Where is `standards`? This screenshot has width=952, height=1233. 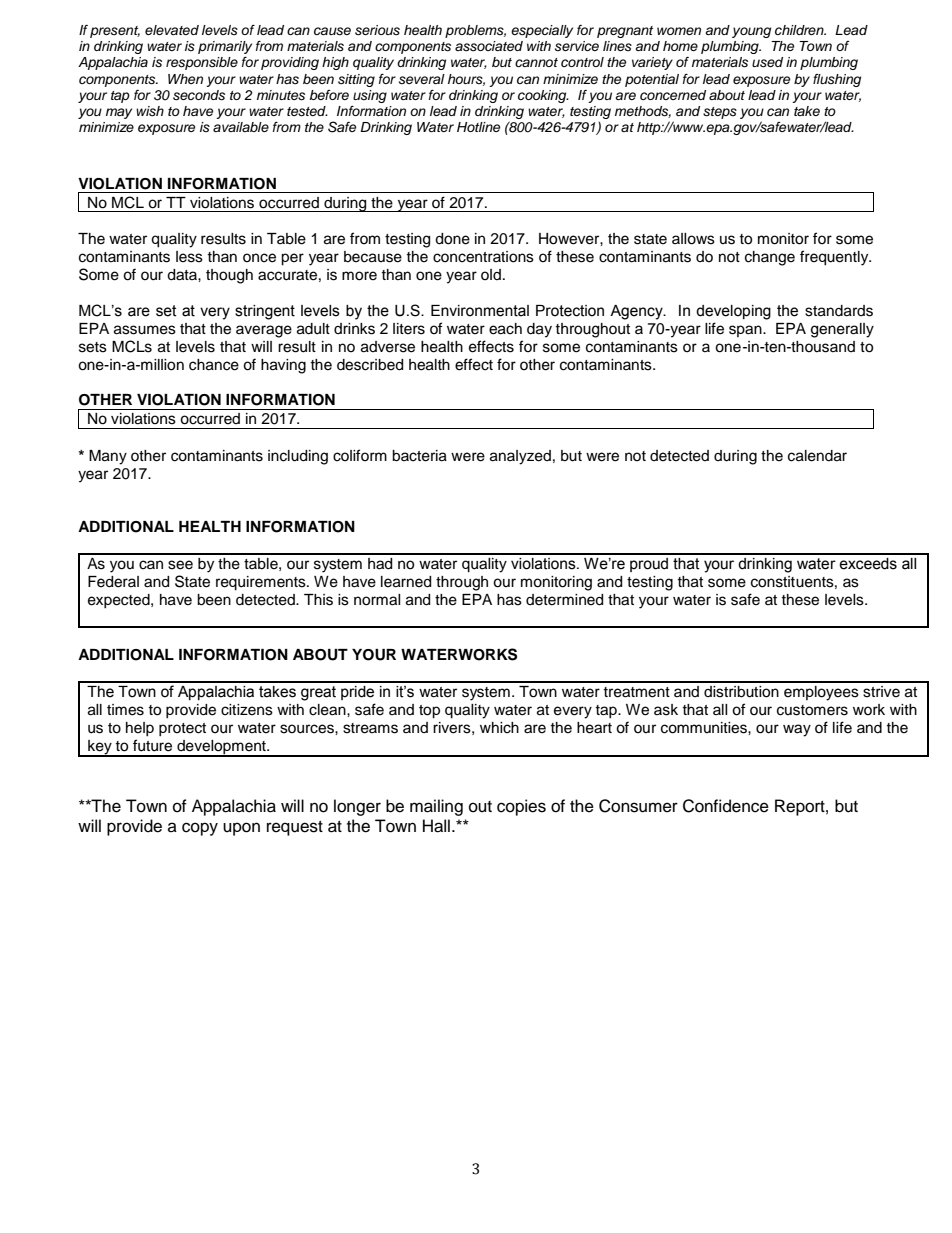
standards is located at coordinates (839, 311).
